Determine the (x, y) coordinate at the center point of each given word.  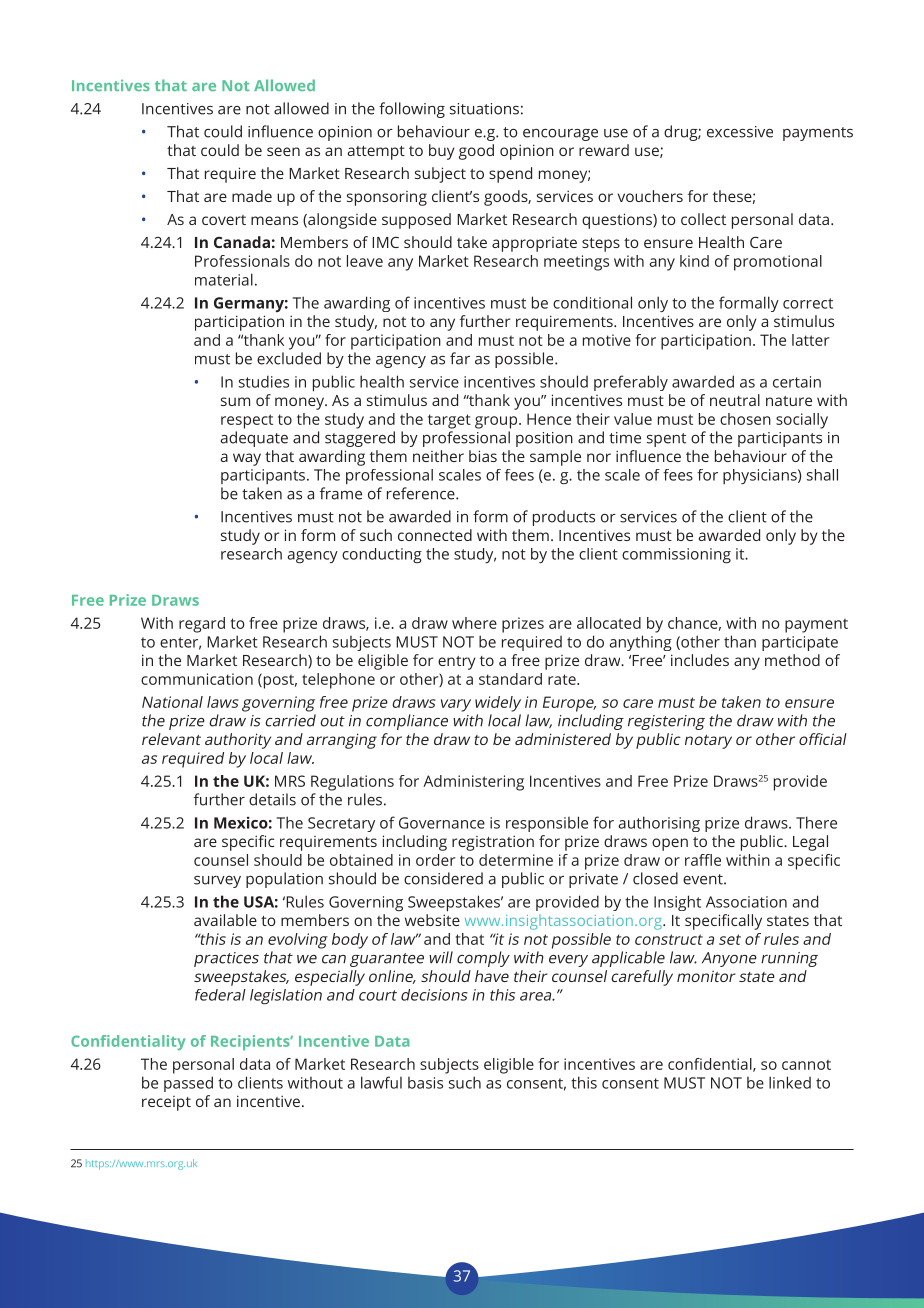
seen (283, 151)
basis (425, 1083)
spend (510, 175)
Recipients (251, 1043)
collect (703, 219)
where (474, 623)
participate (800, 643)
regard (202, 625)
